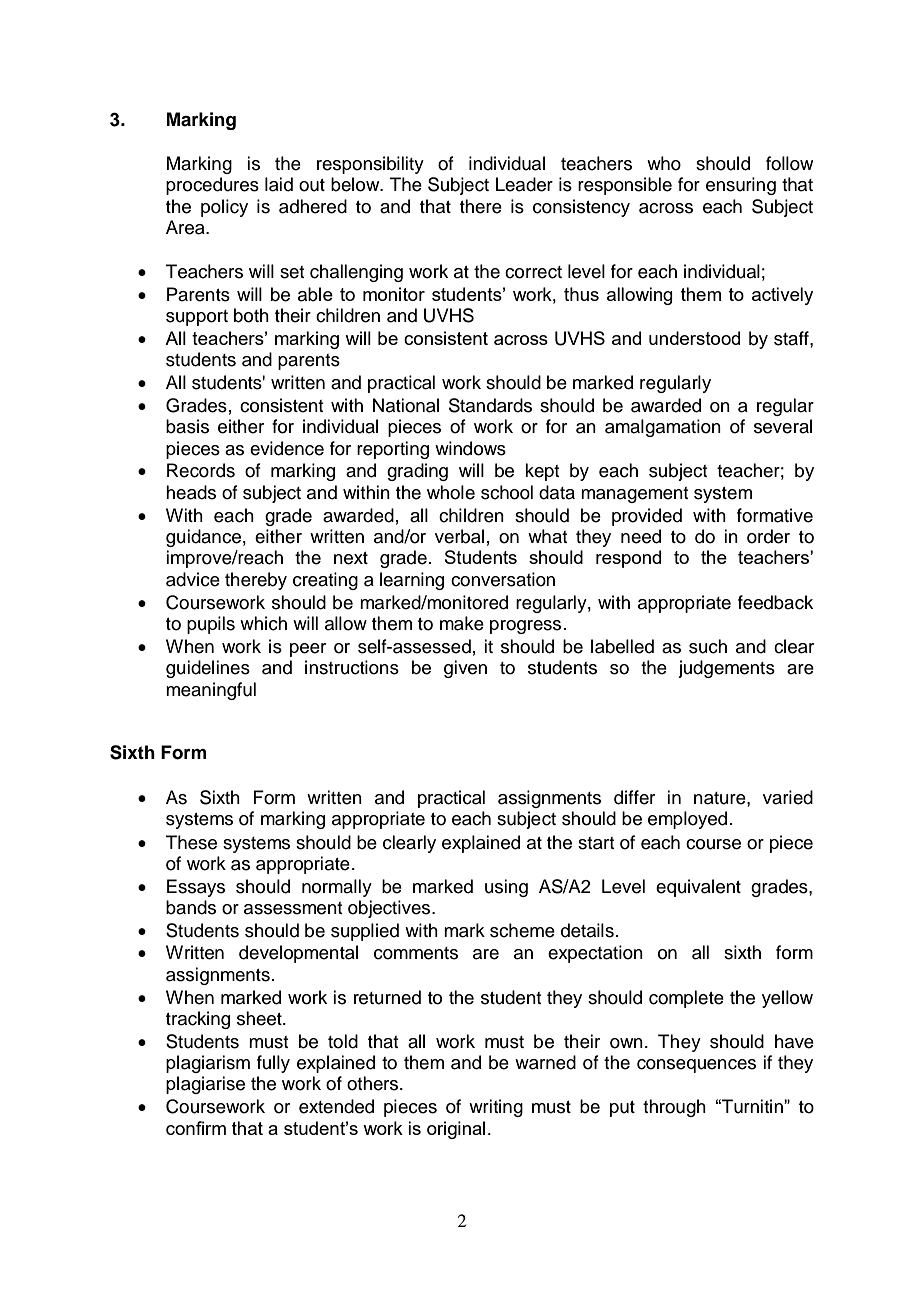  What do you see at coordinates (741, 186) in the screenshot?
I see `ensuring` at bounding box center [741, 186].
